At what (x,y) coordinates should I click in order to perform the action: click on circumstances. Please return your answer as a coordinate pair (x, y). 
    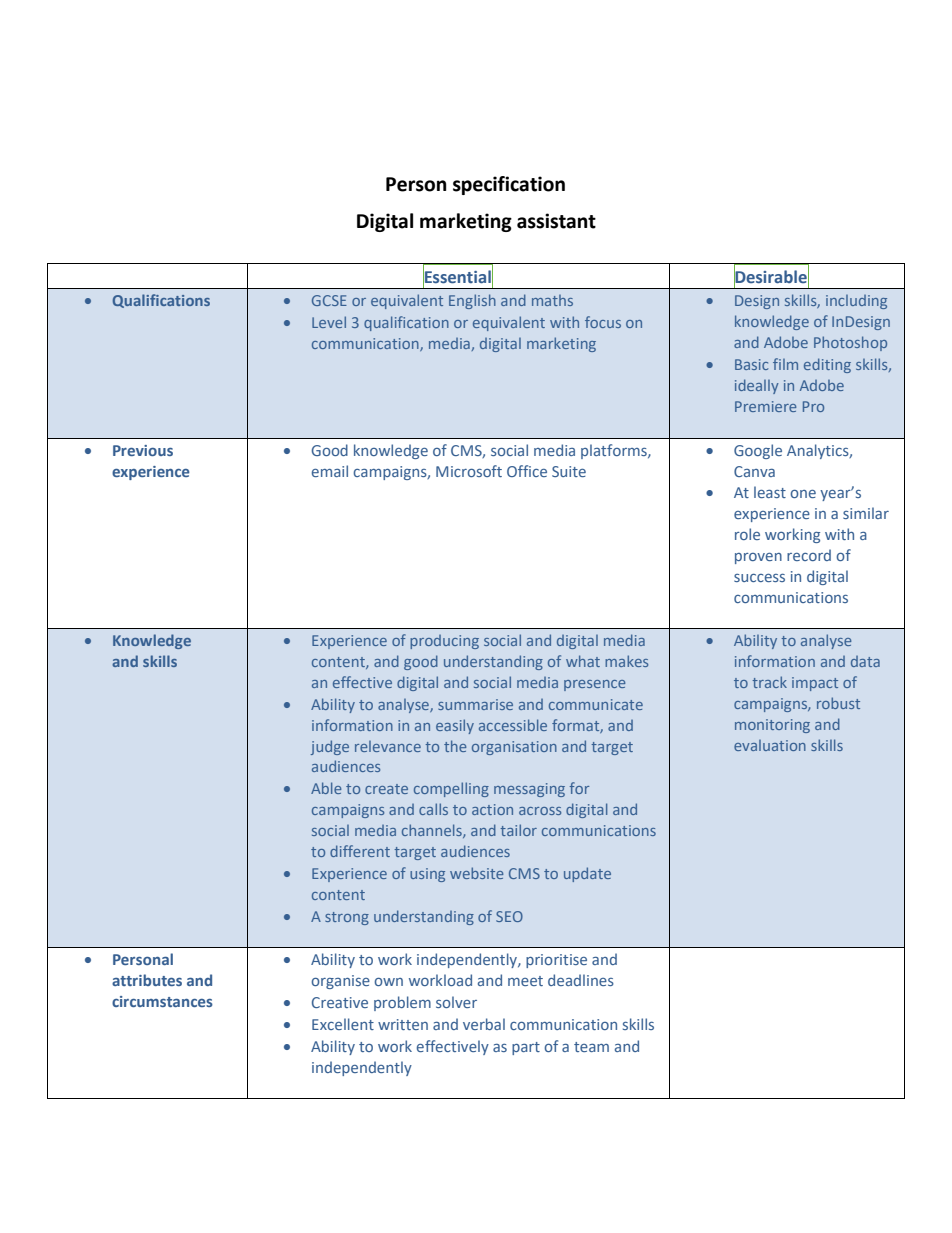
    Looking at the image, I should click on (162, 1001).
